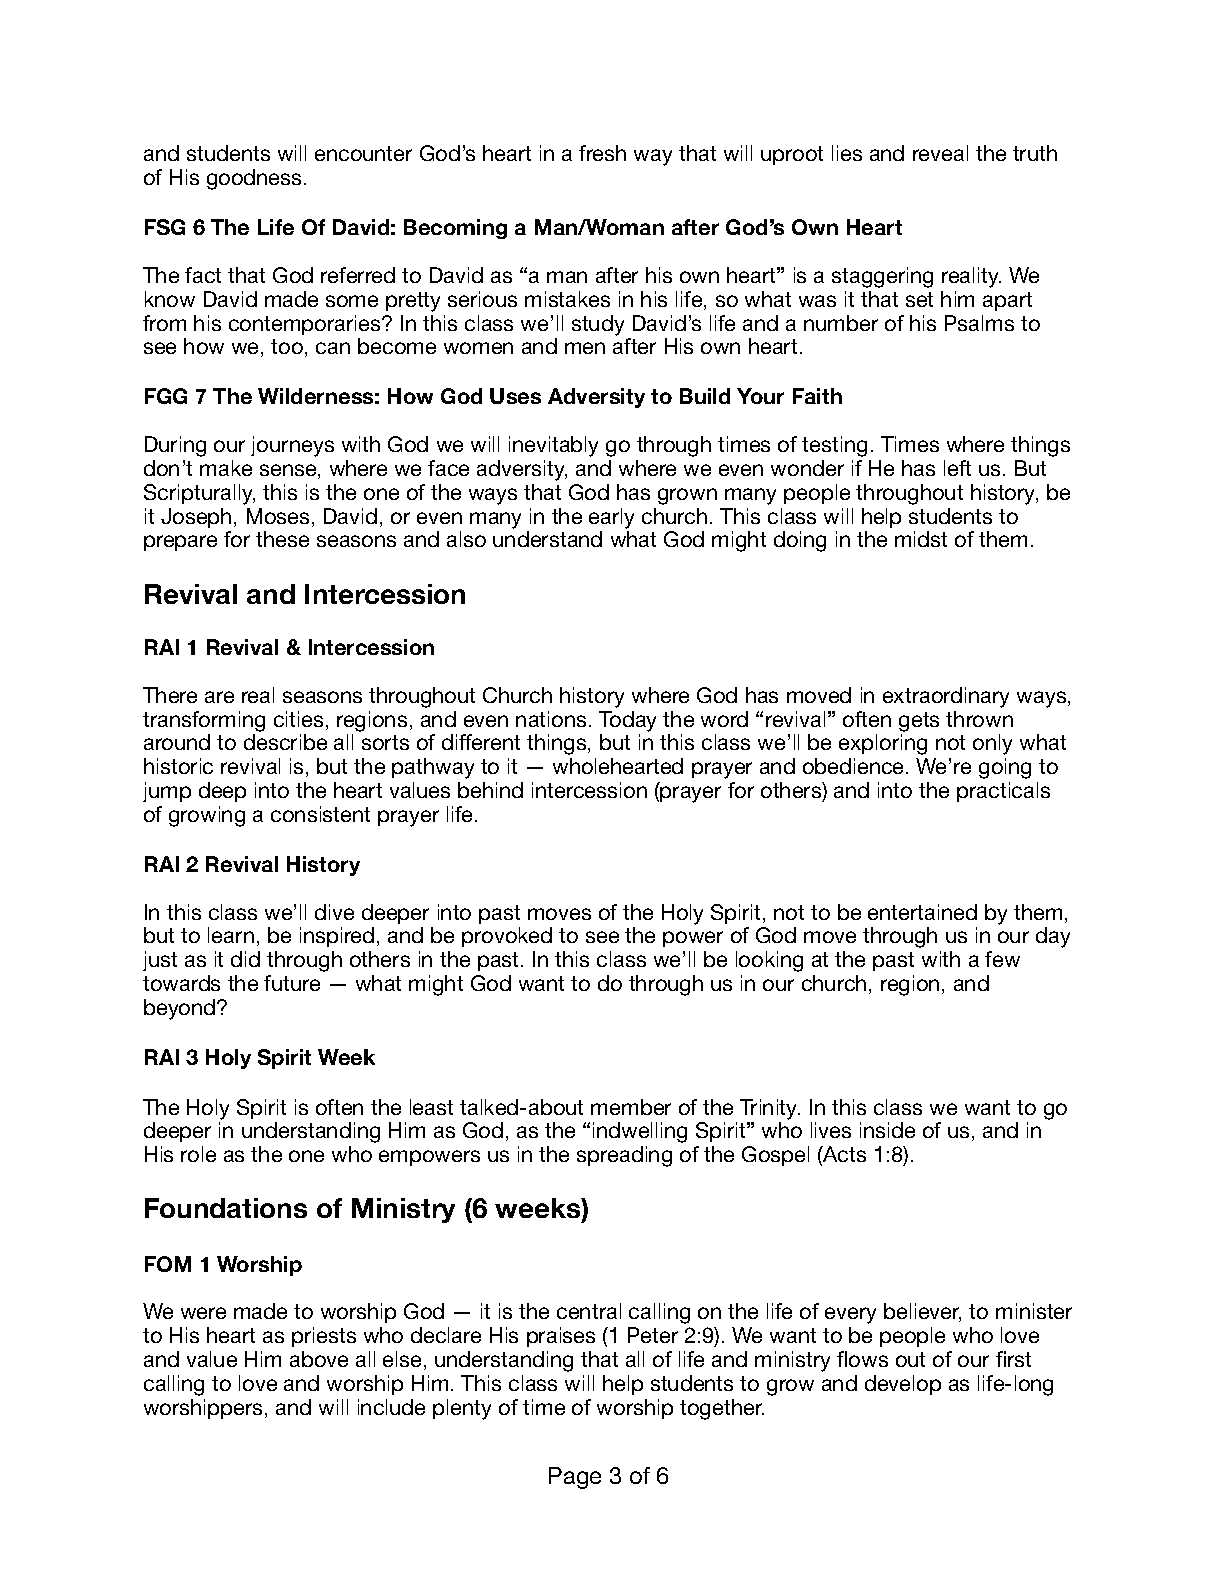  What do you see at coordinates (282, 539) in the screenshot?
I see `these` at bounding box center [282, 539].
